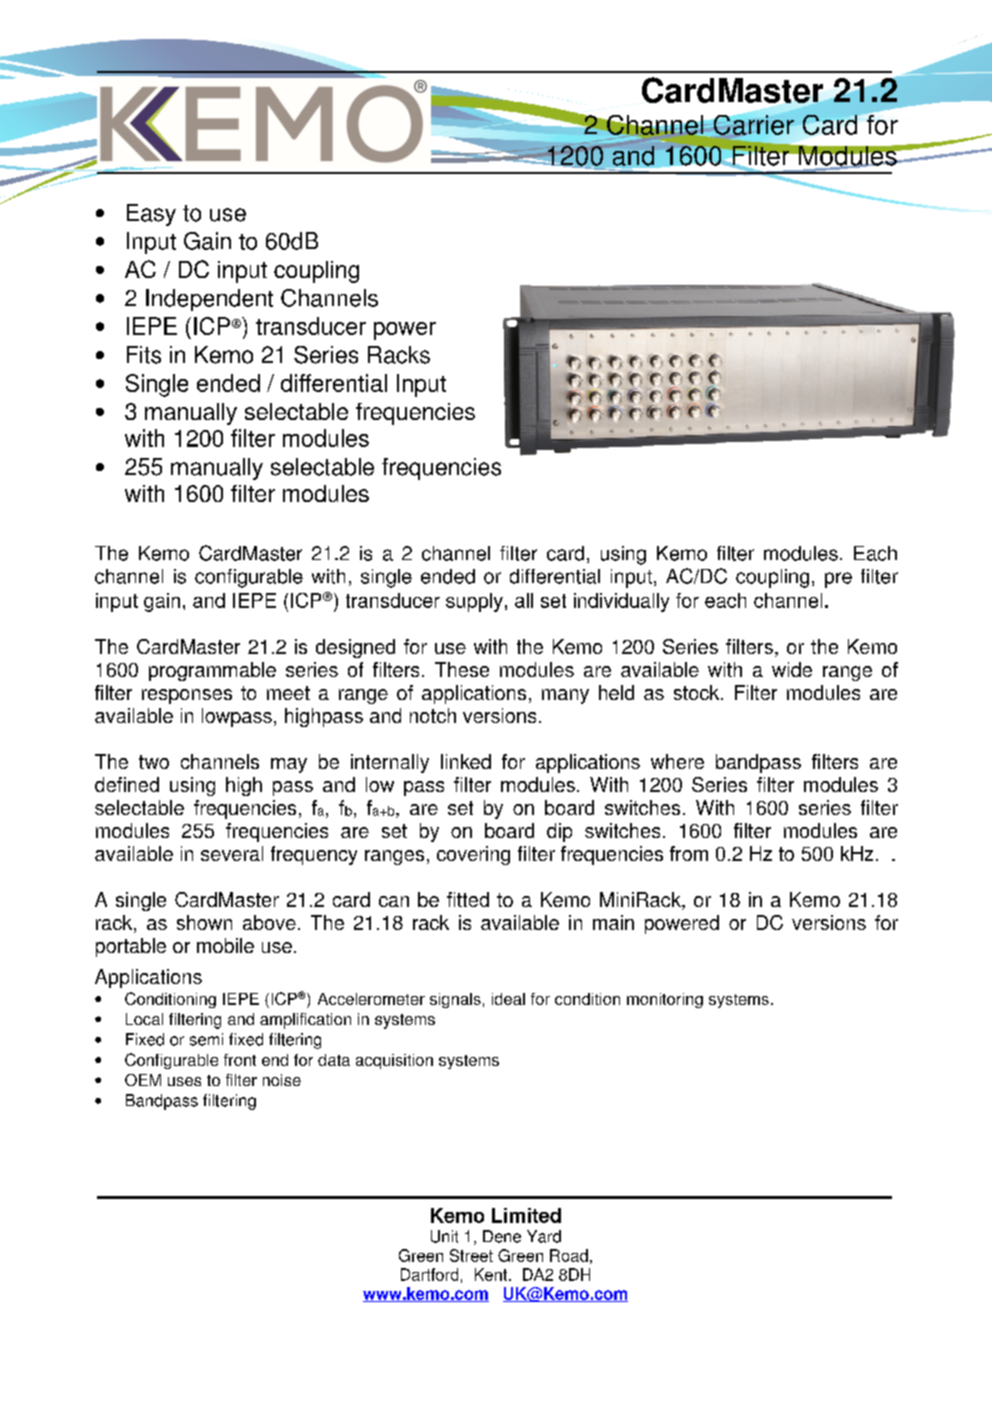 This document has width=992, height=1404. I want to click on Fits, so click(144, 355).
